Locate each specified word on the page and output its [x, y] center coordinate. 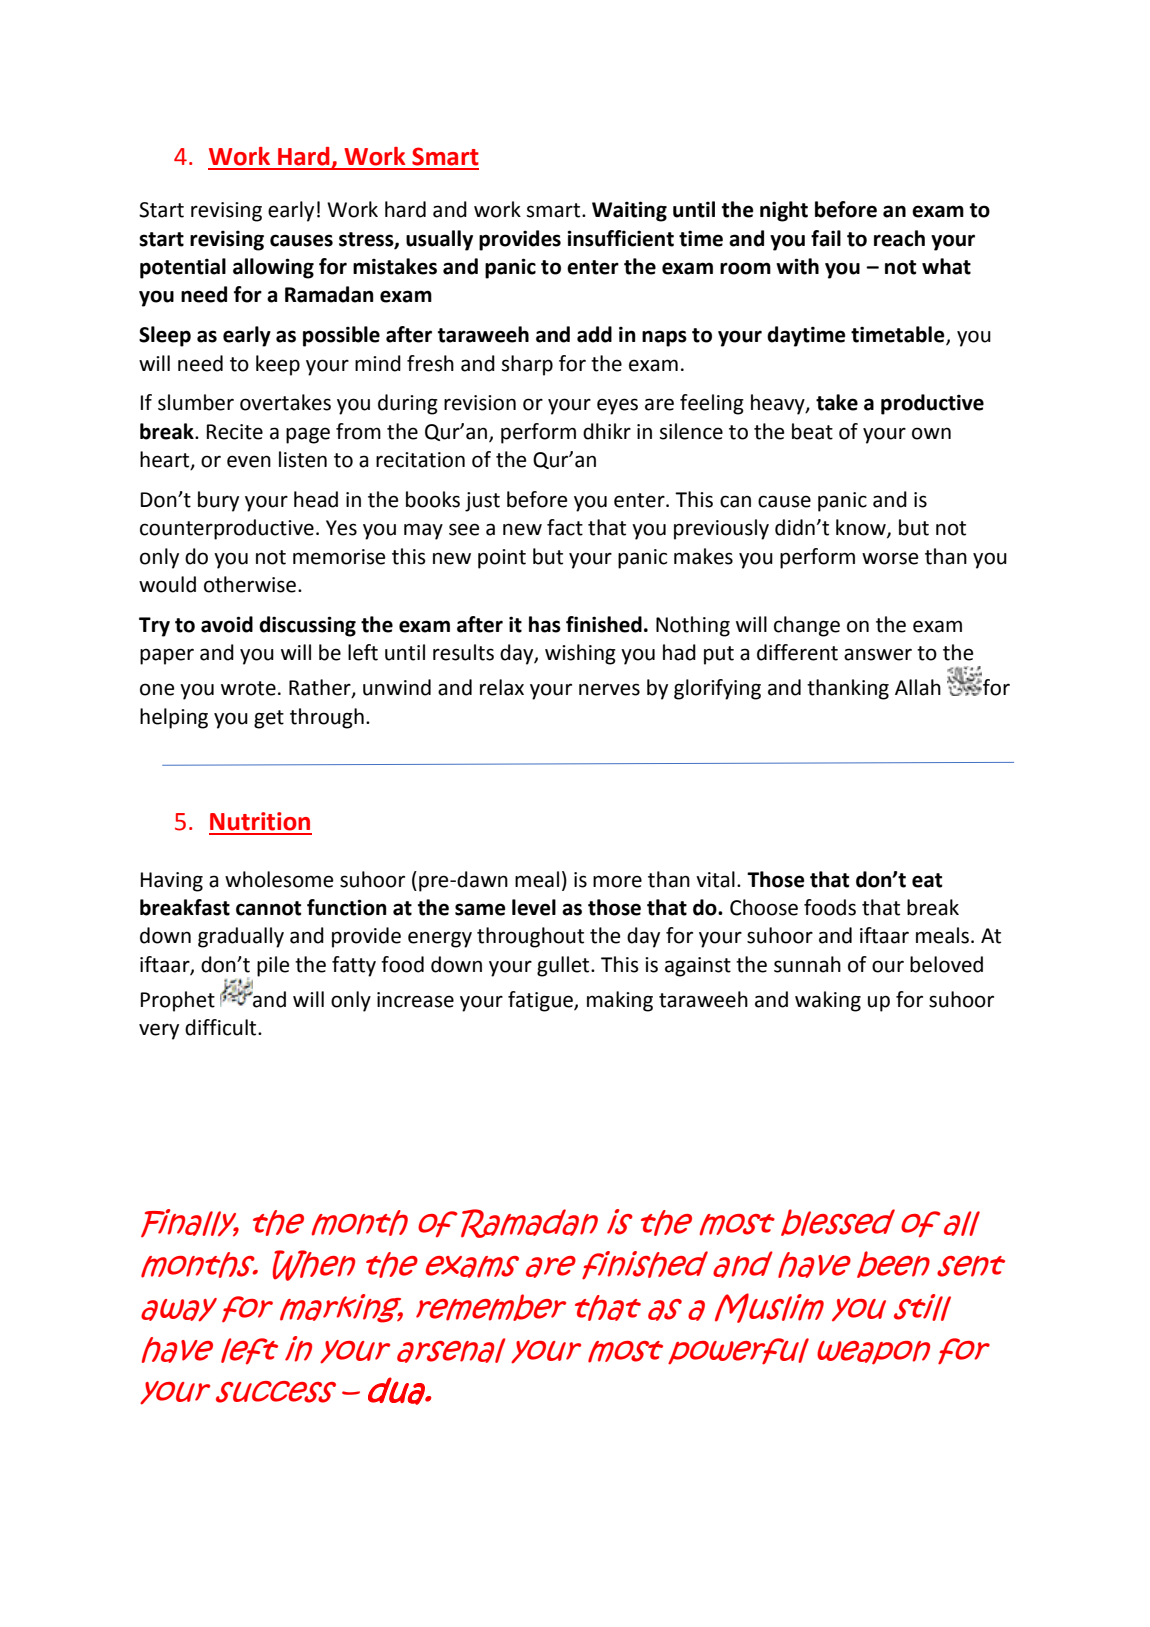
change [807, 626]
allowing [273, 268]
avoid [227, 624]
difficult [222, 1027]
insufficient [620, 238]
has [545, 624]
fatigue [541, 1001]
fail [826, 238]
